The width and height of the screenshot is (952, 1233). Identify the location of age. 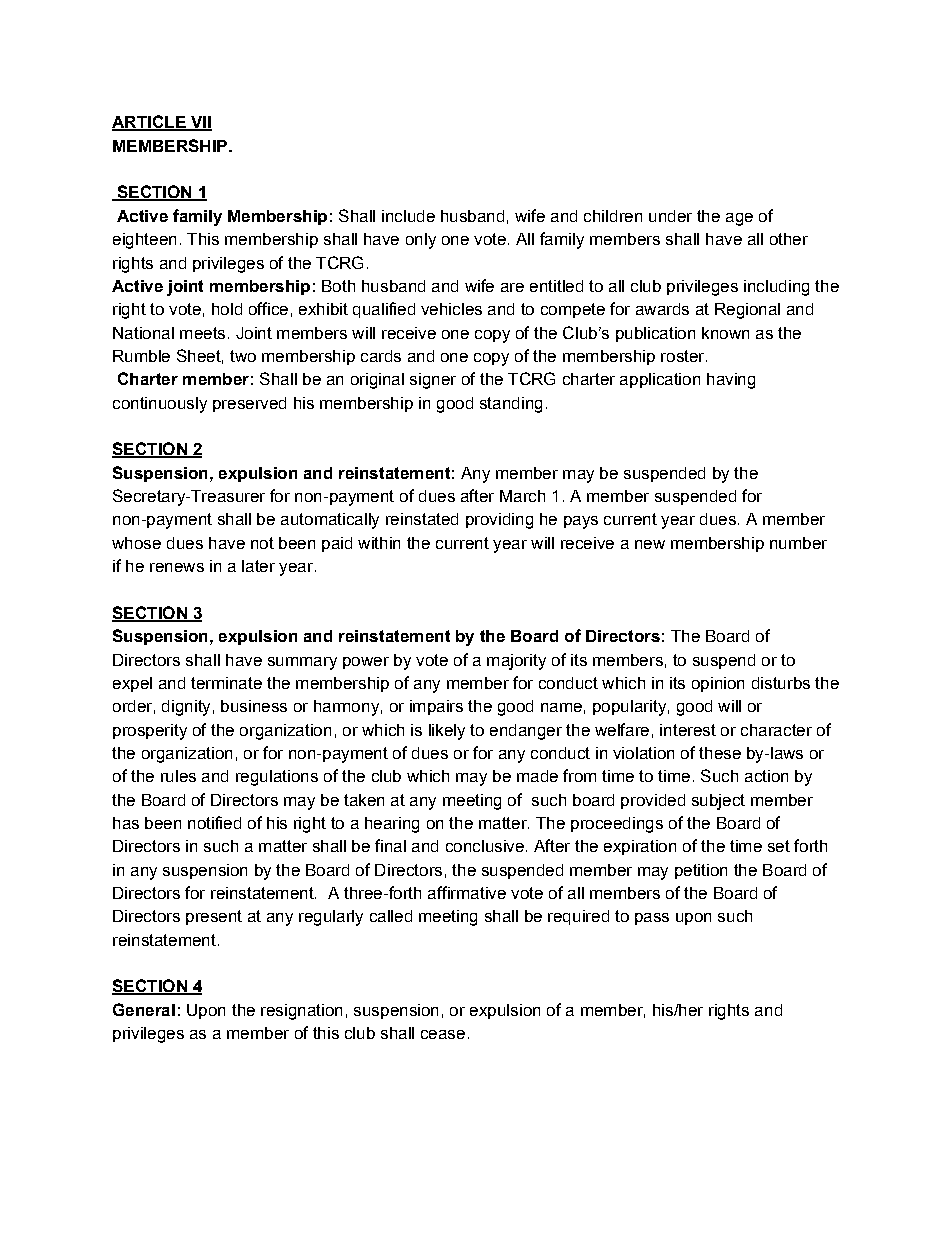
(739, 219).
